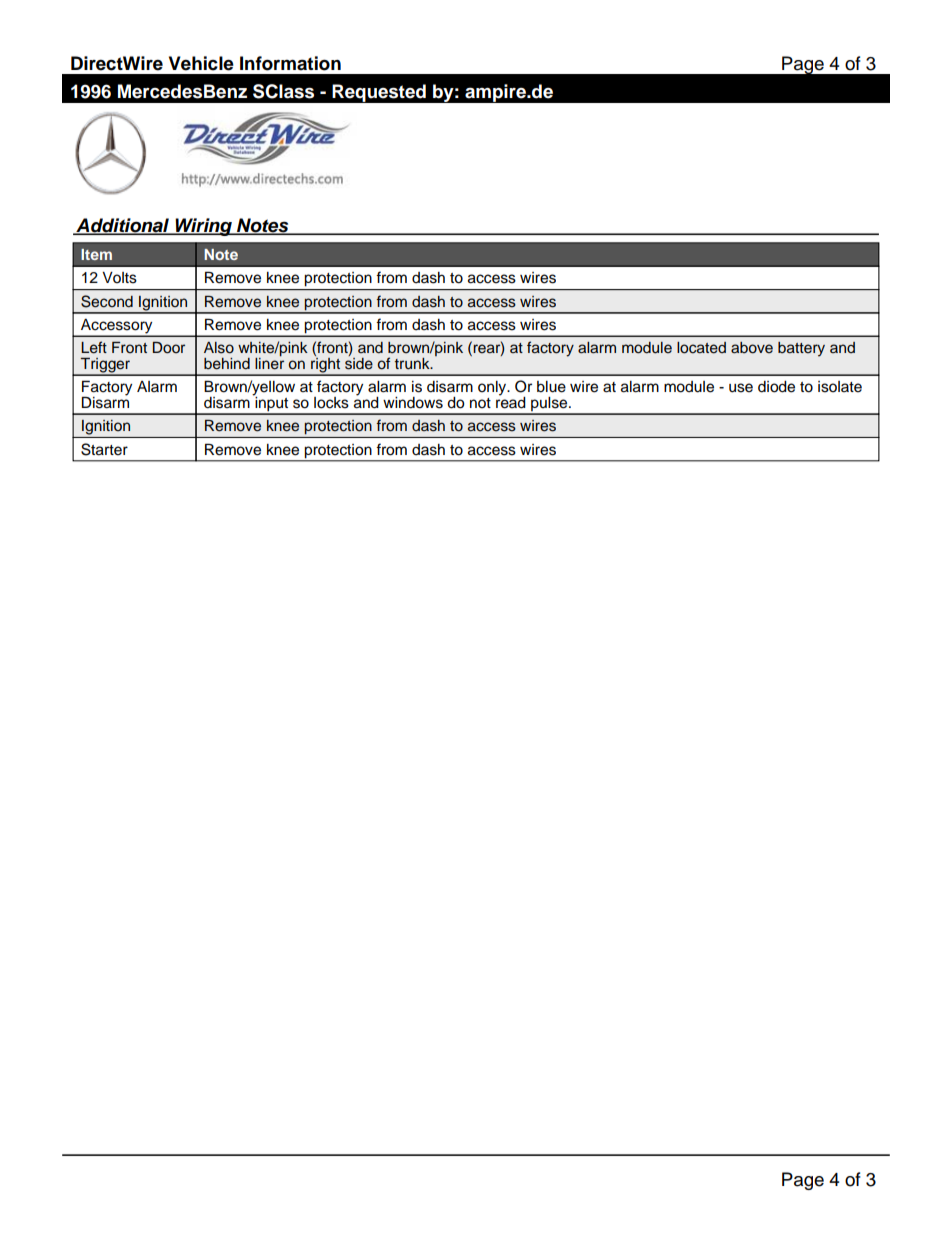 The height and width of the page is (1233, 952). What do you see at coordinates (104, 449) in the page?
I see `Starter` at bounding box center [104, 449].
